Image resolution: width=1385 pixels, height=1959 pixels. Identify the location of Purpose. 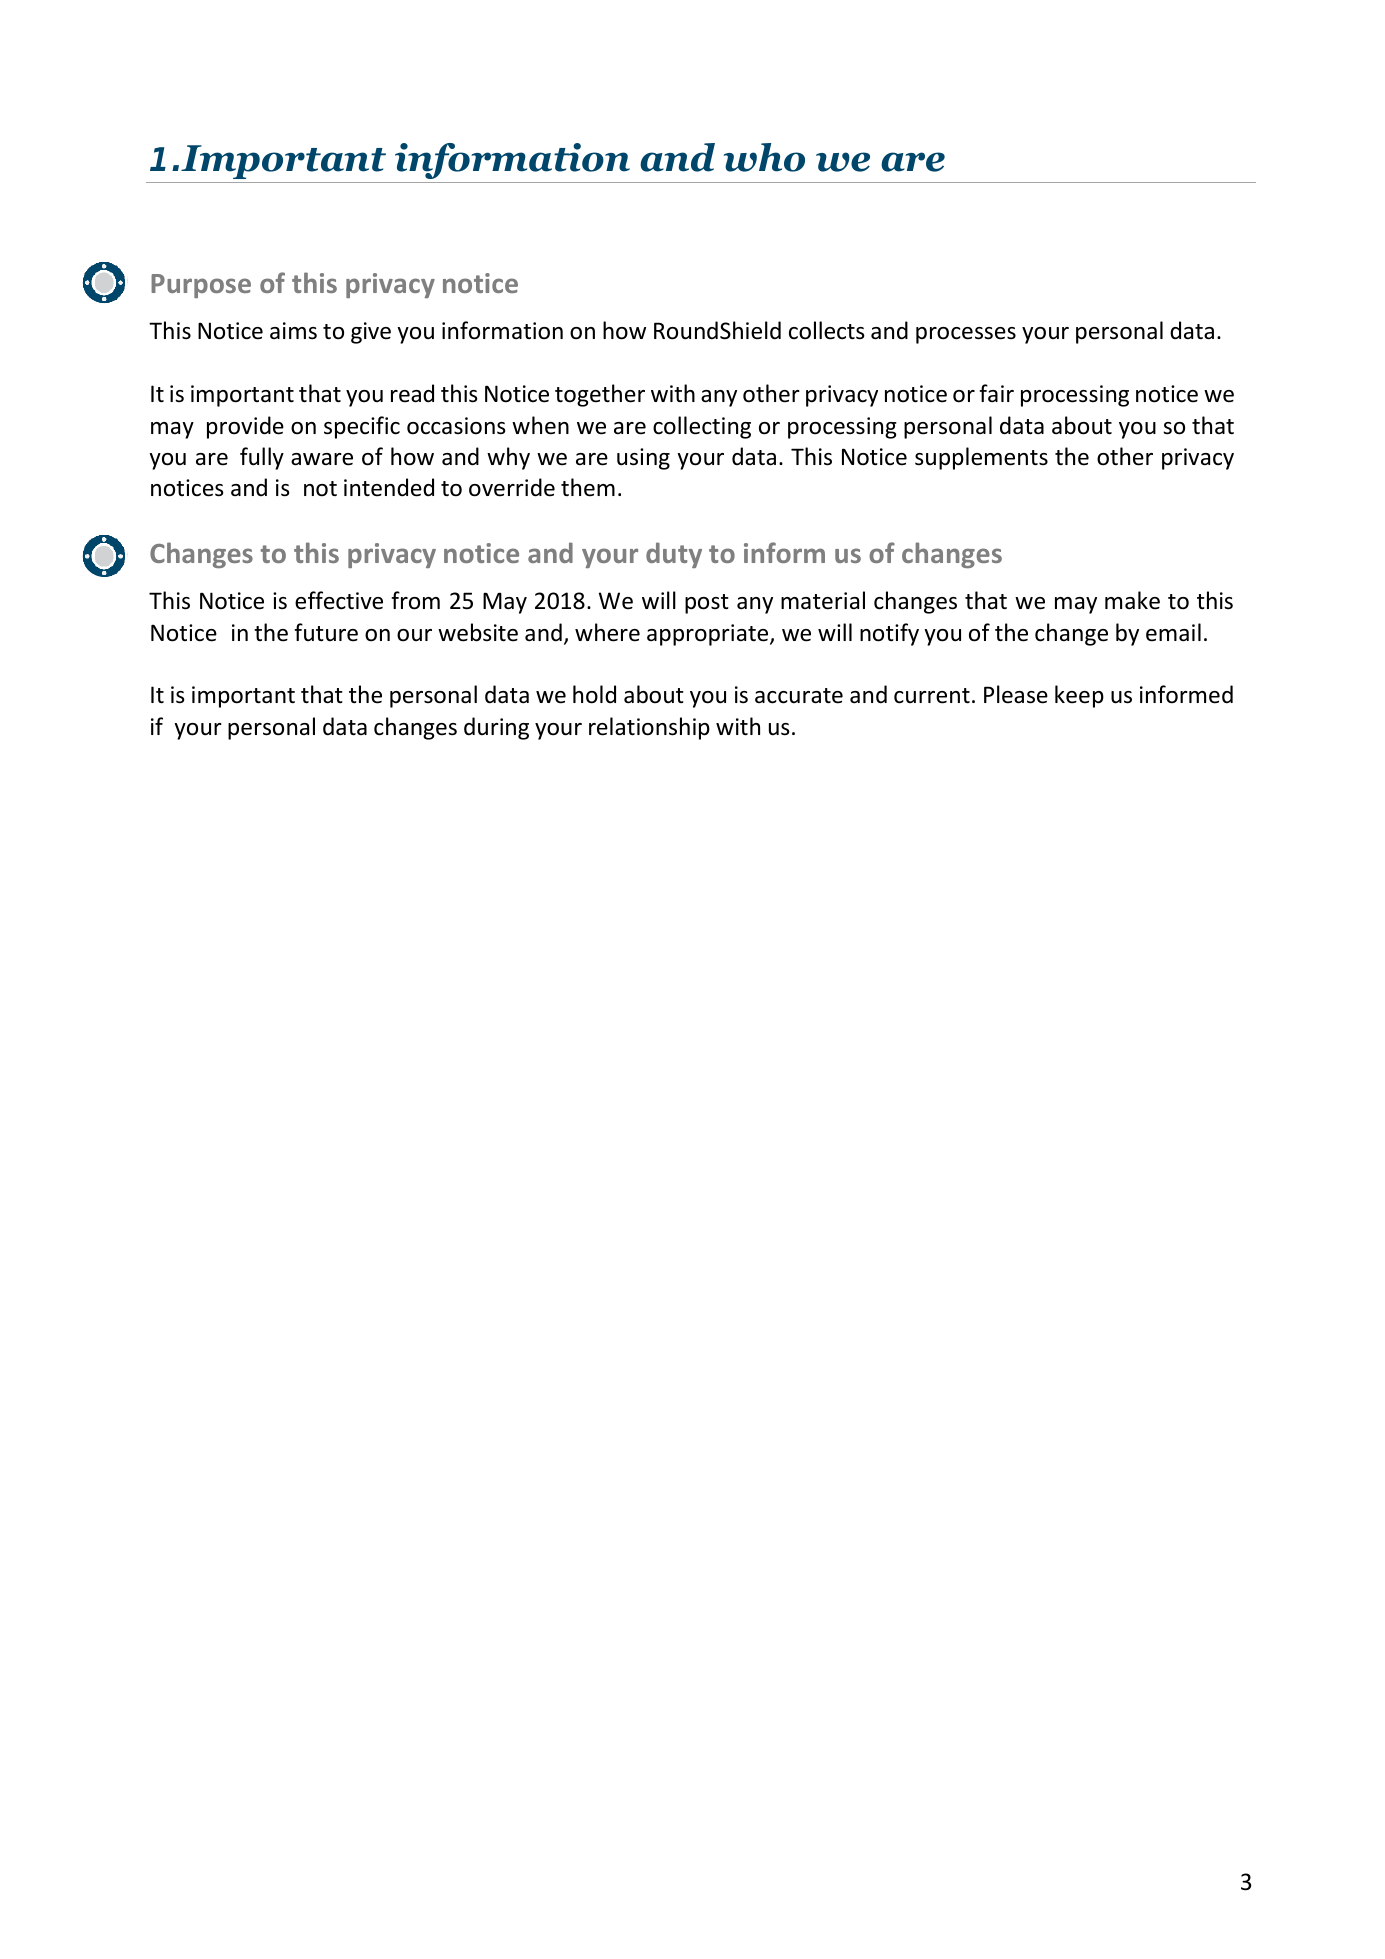
(201, 286).
